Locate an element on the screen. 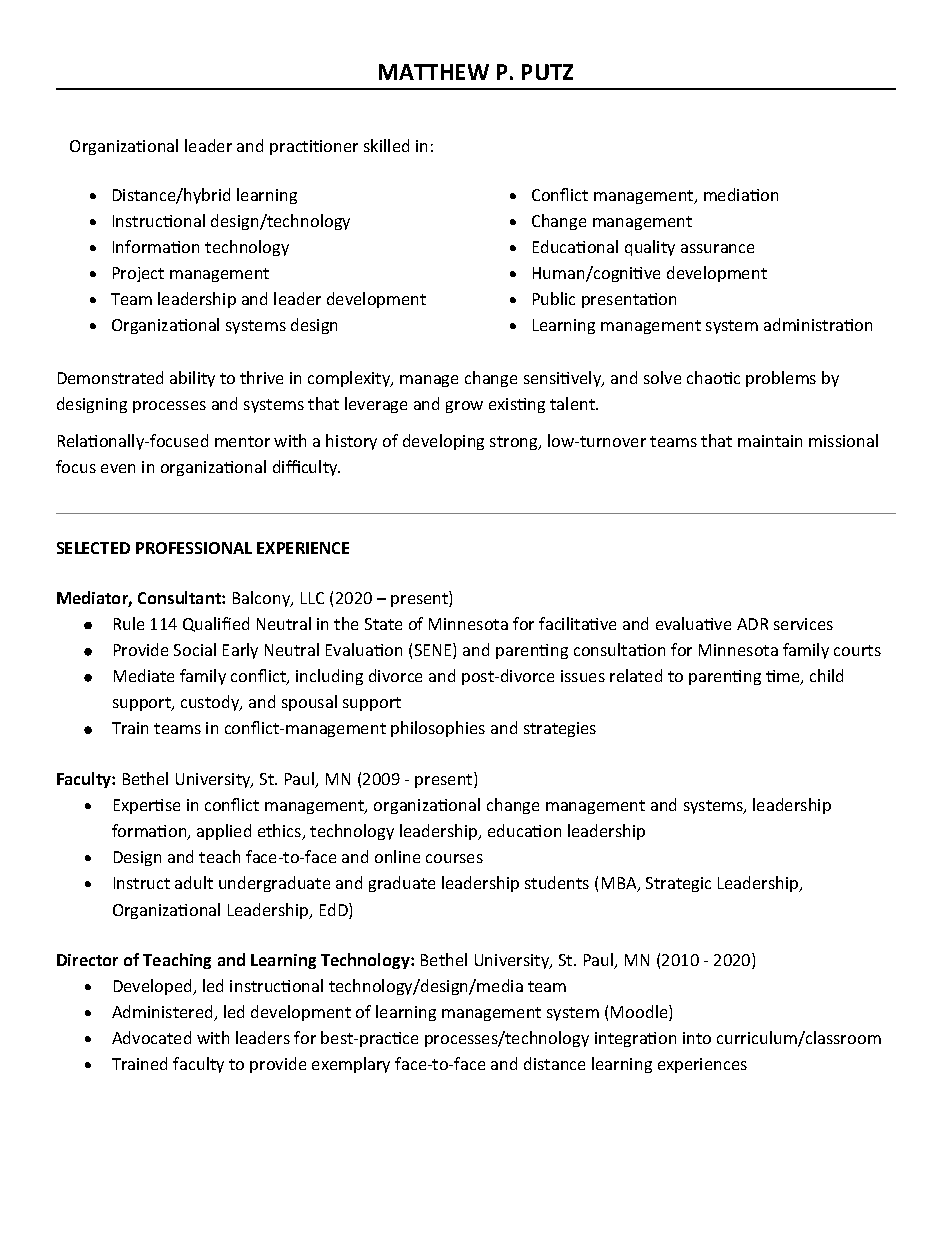  Advocated is located at coordinates (151, 1037).
